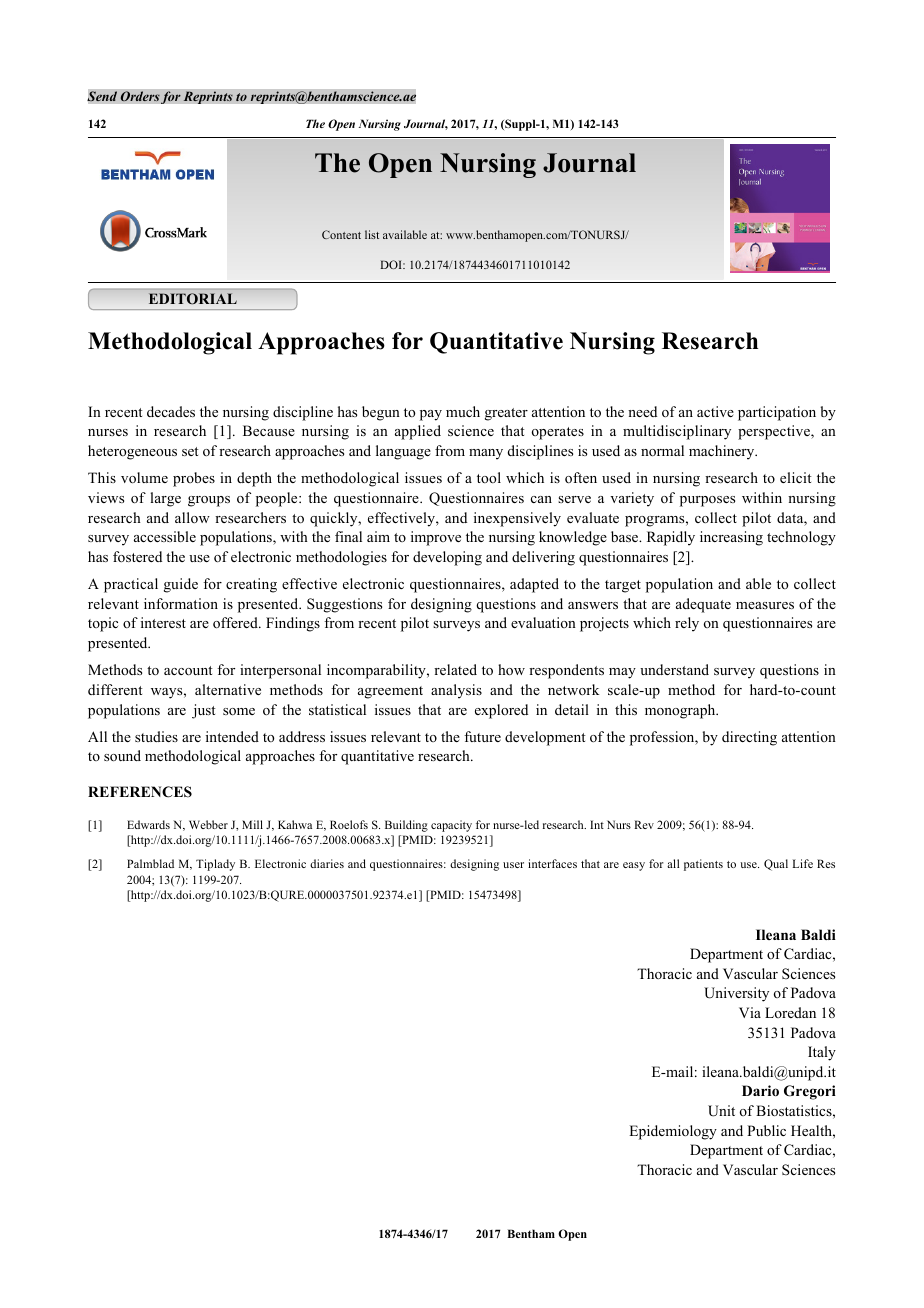 The height and width of the page is (1308, 924). What do you see at coordinates (703, 865) in the page?
I see `patients` at bounding box center [703, 865].
